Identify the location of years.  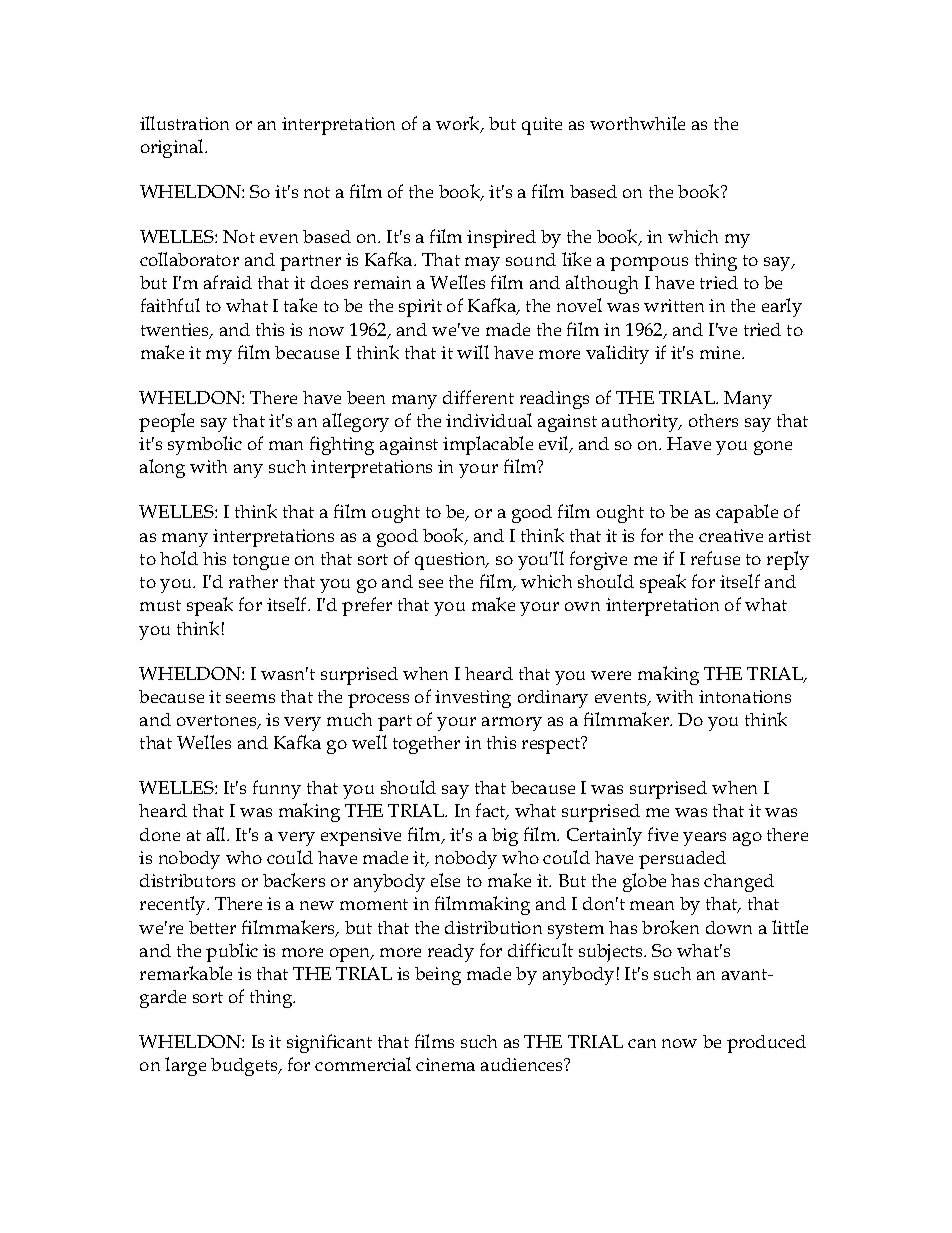
(704, 839).
